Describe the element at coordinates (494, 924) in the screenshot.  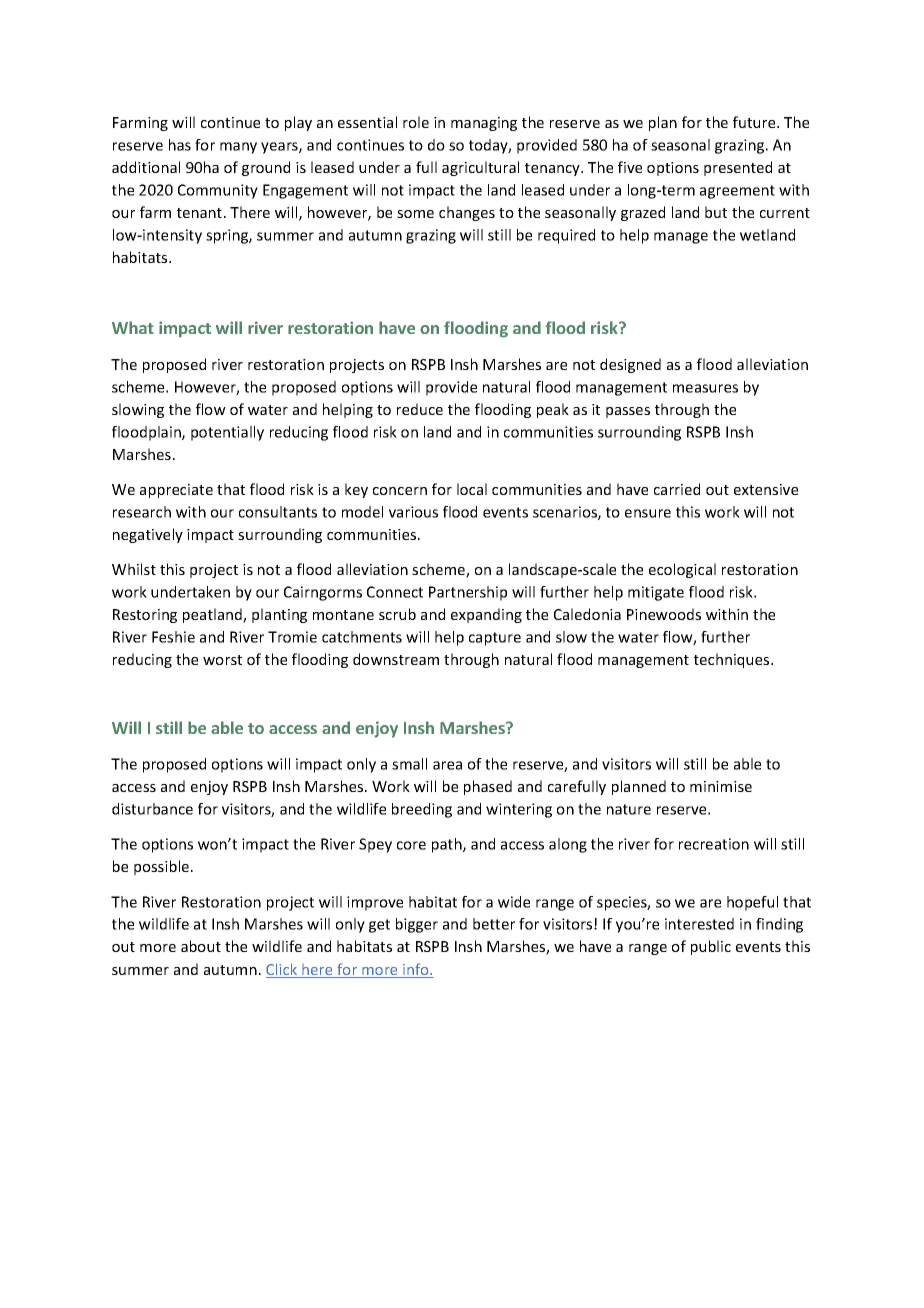
I see `better` at that location.
